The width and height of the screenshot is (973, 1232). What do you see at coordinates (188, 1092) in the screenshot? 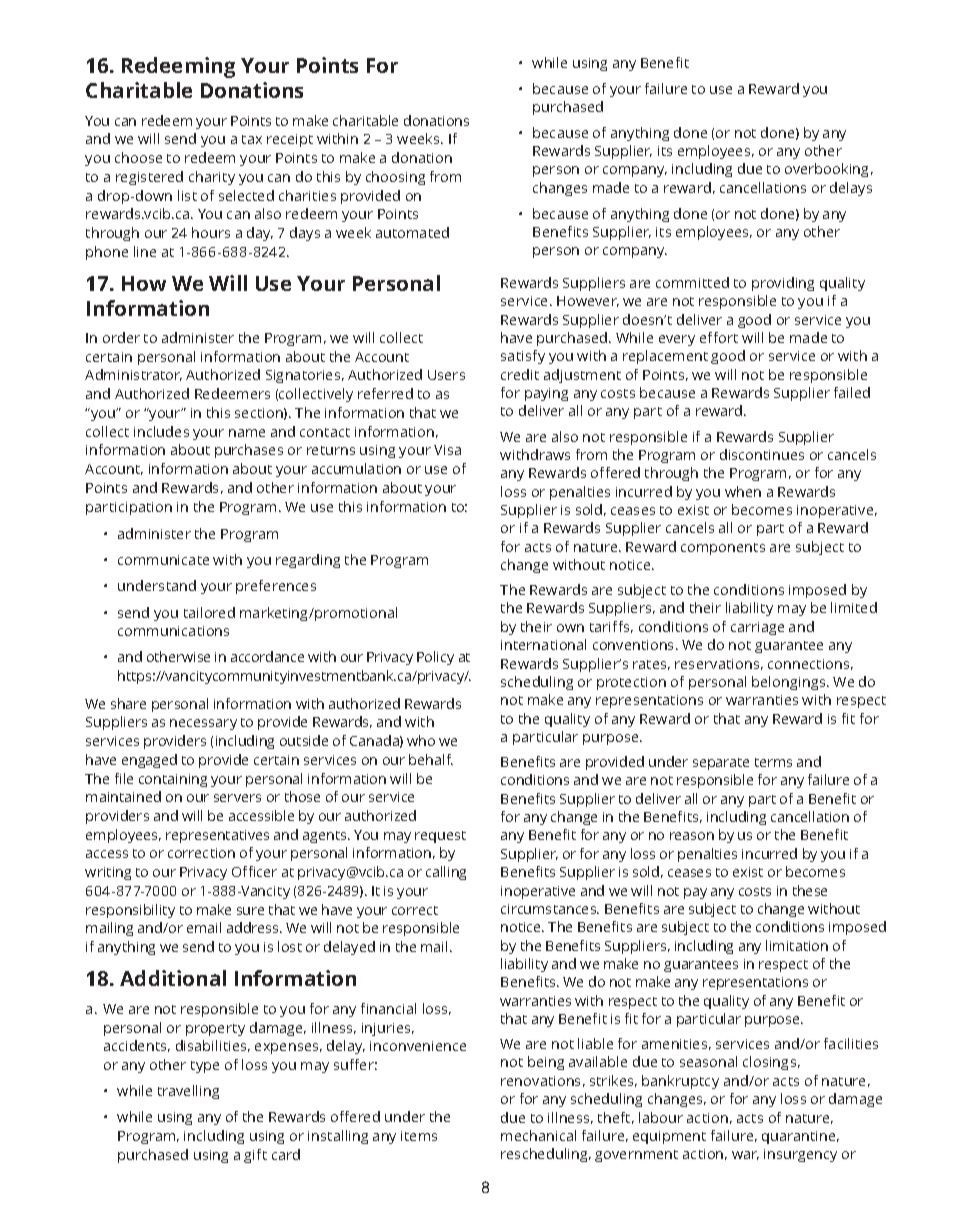
I see `travelling` at bounding box center [188, 1092].
